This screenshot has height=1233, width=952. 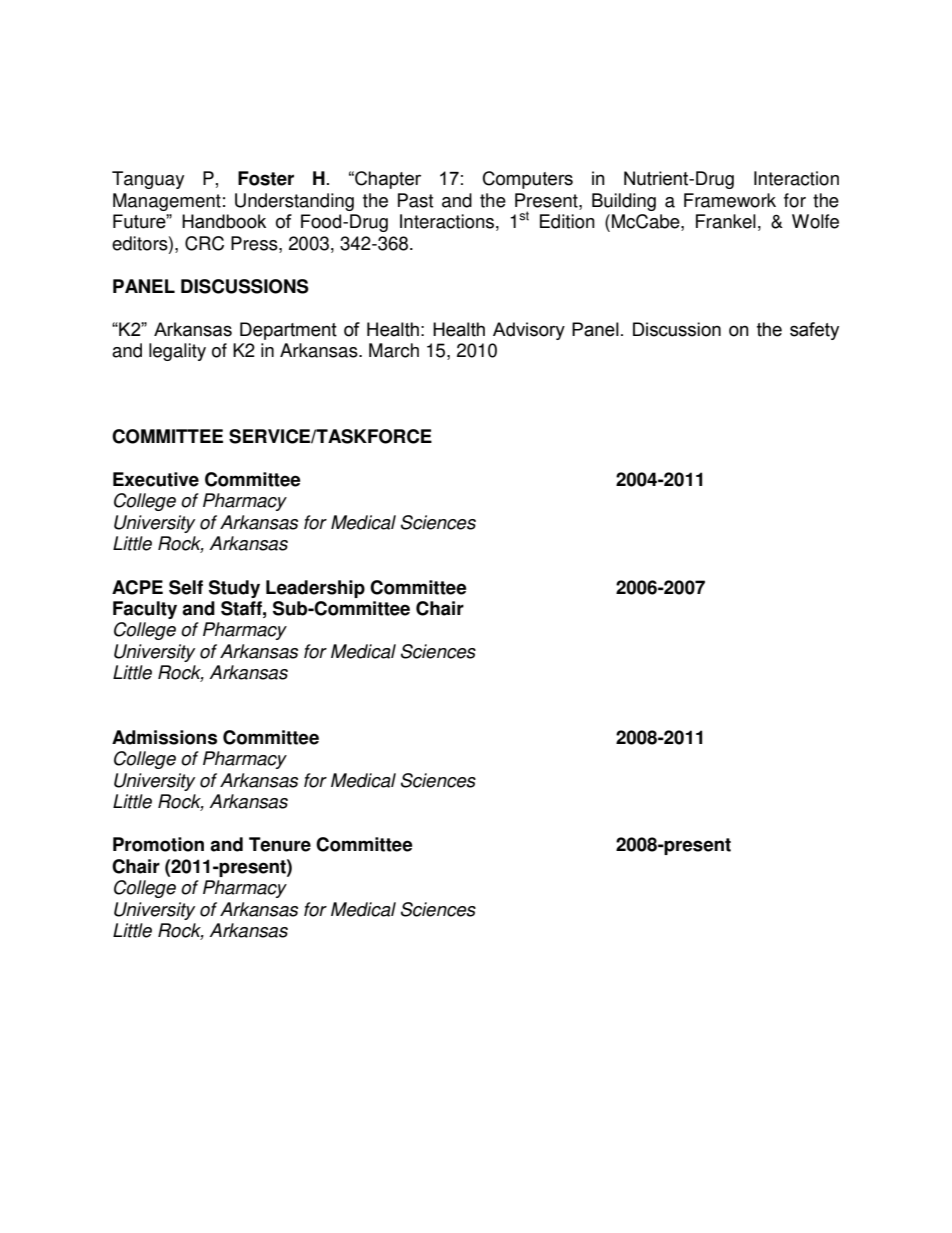 What do you see at coordinates (315, 589) in the screenshot?
I see `Leadership` at bounding box center [315, 589].
